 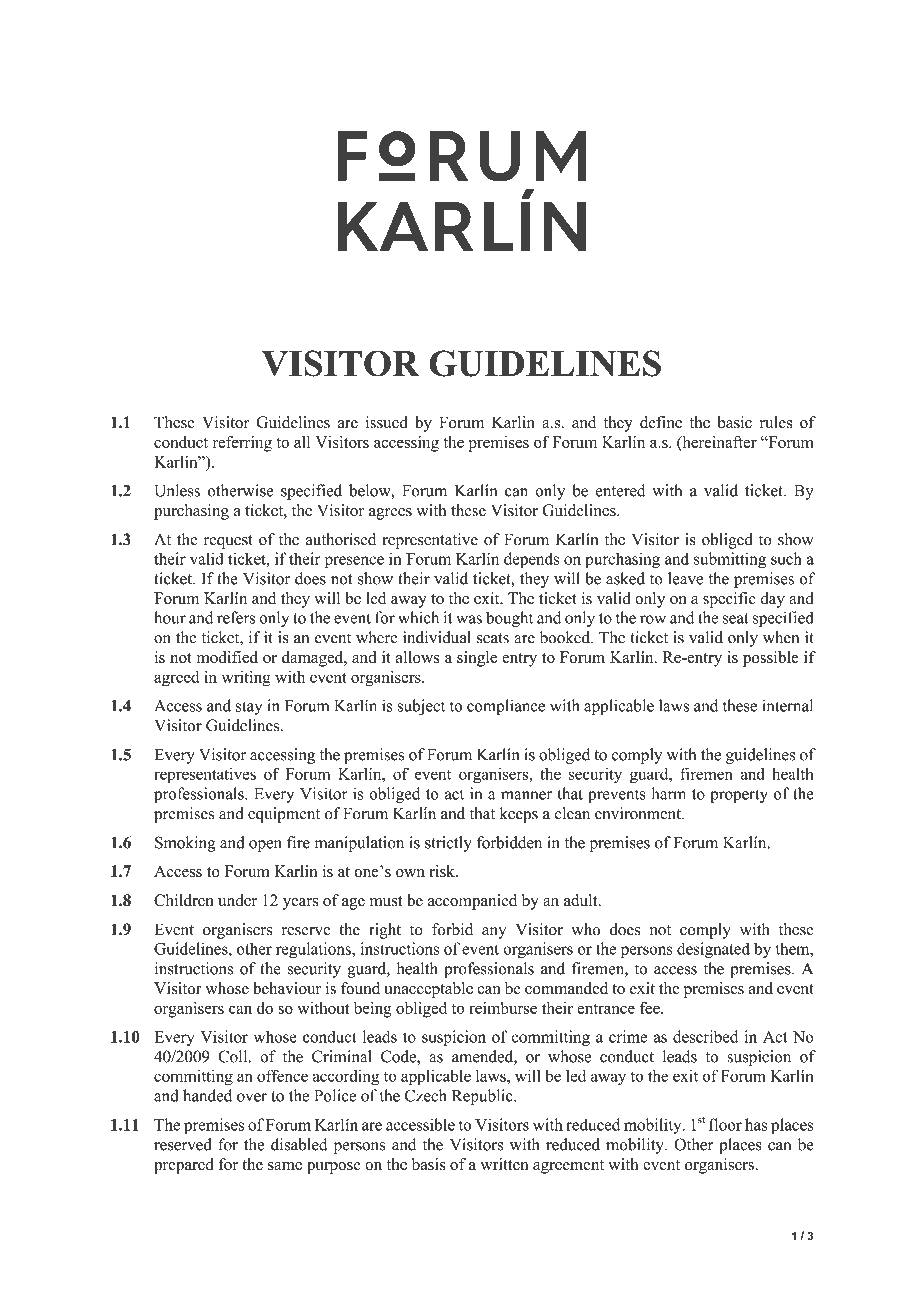 What do you see at coordinates (285, 1166) in the screenshot?
I see `same` at bounding box center [285, 1166].
